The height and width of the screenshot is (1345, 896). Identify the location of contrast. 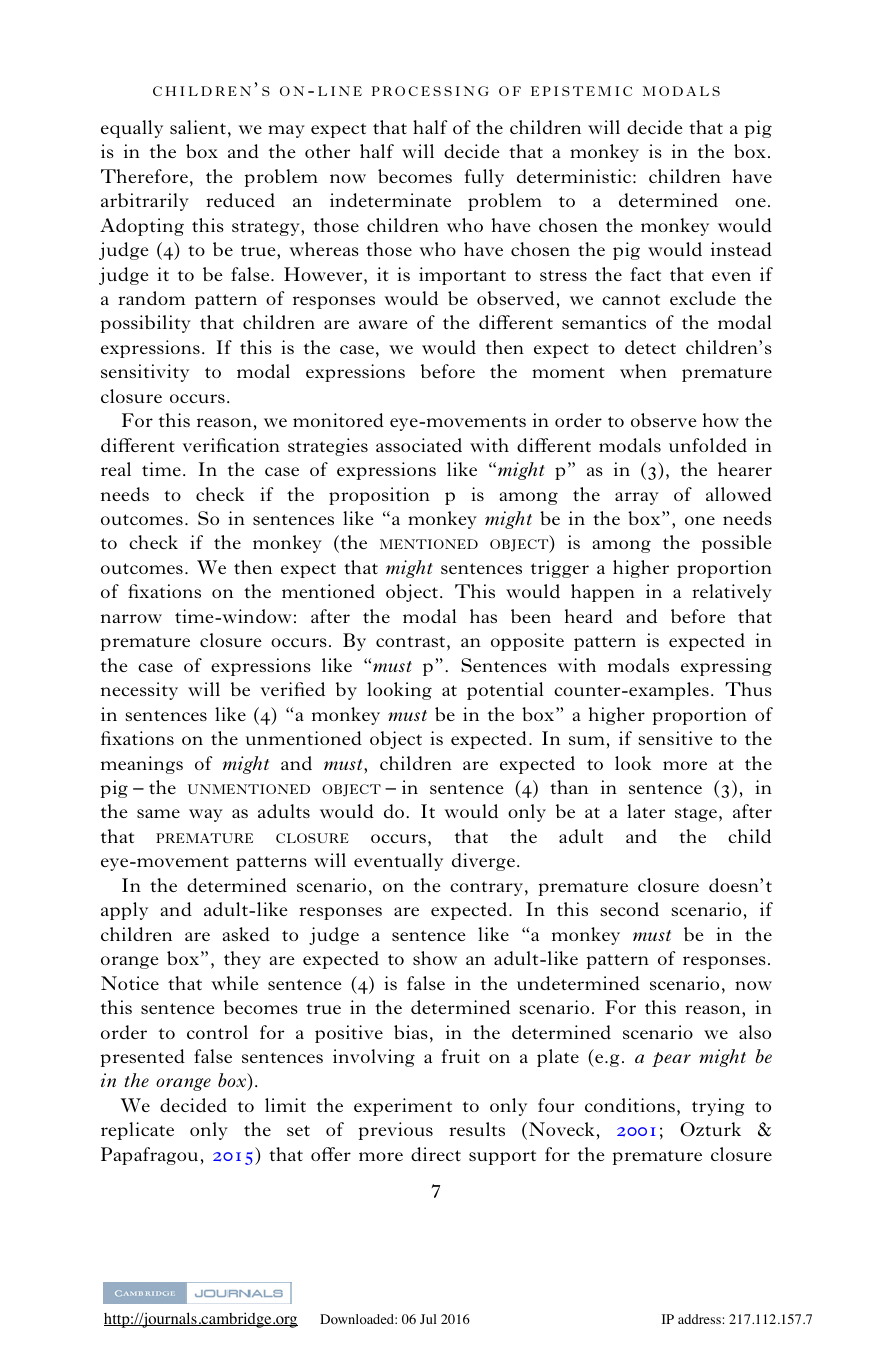
(412, 641).
